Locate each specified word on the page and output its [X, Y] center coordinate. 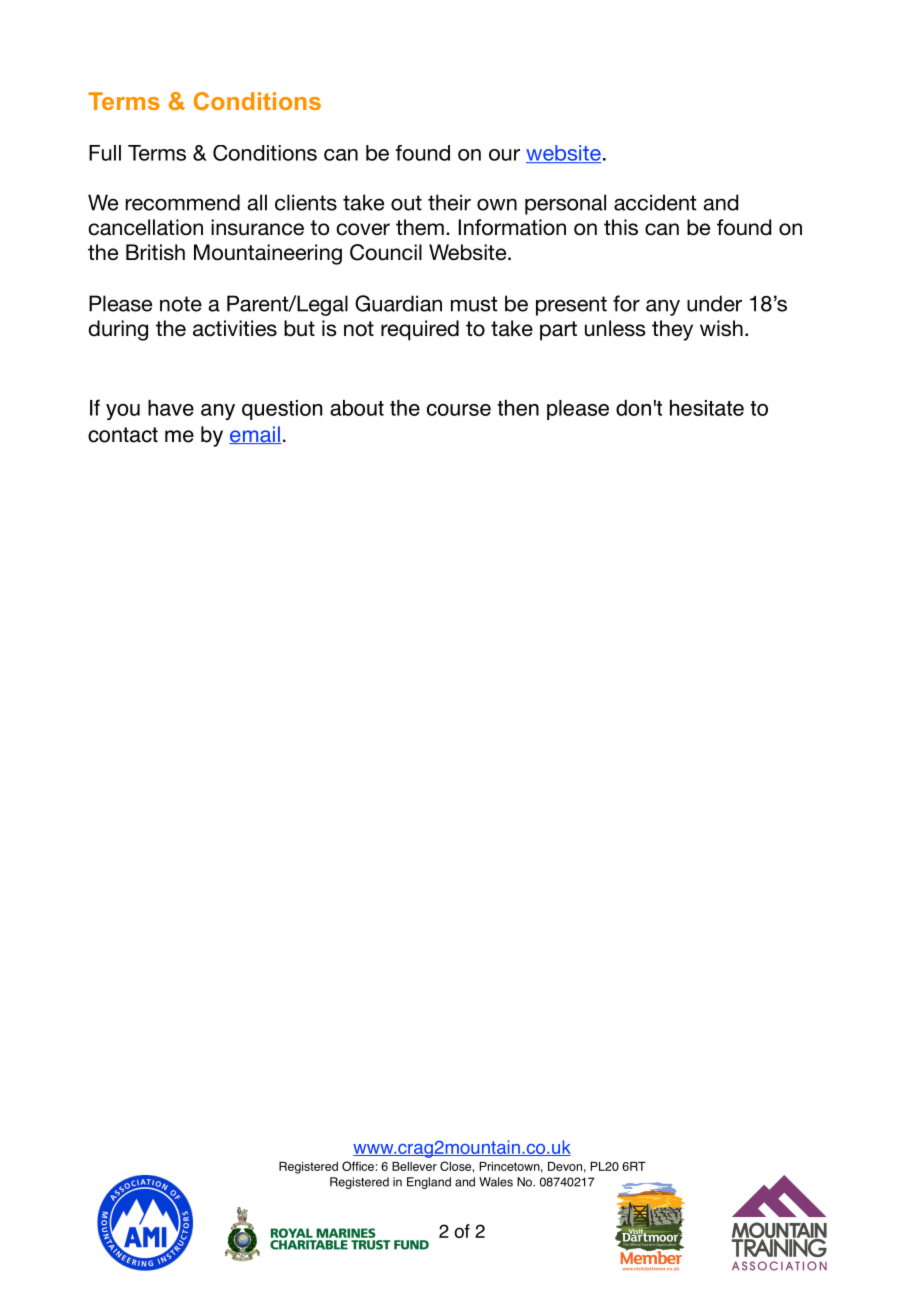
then [518, 408]
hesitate [707, 408]
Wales [496, 1182]
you [123, 412]
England [429, 1183]
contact [123, 435]
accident [655, 202]
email [255, 435]
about [357, 408]
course [459, 410]
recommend [183, 202]
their [449, 202]
